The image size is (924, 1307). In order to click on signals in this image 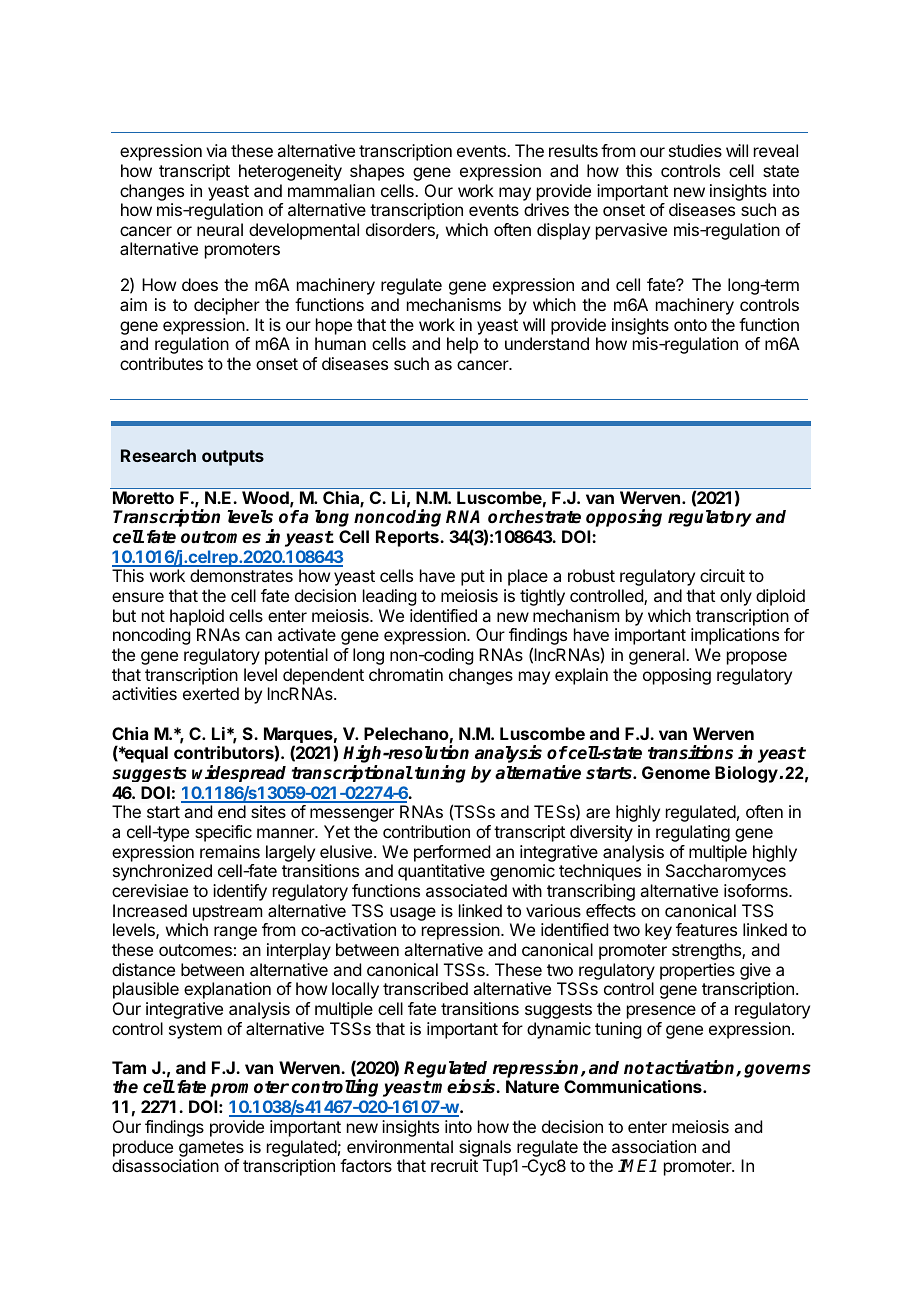, I will do `click(485, 1148)`.
